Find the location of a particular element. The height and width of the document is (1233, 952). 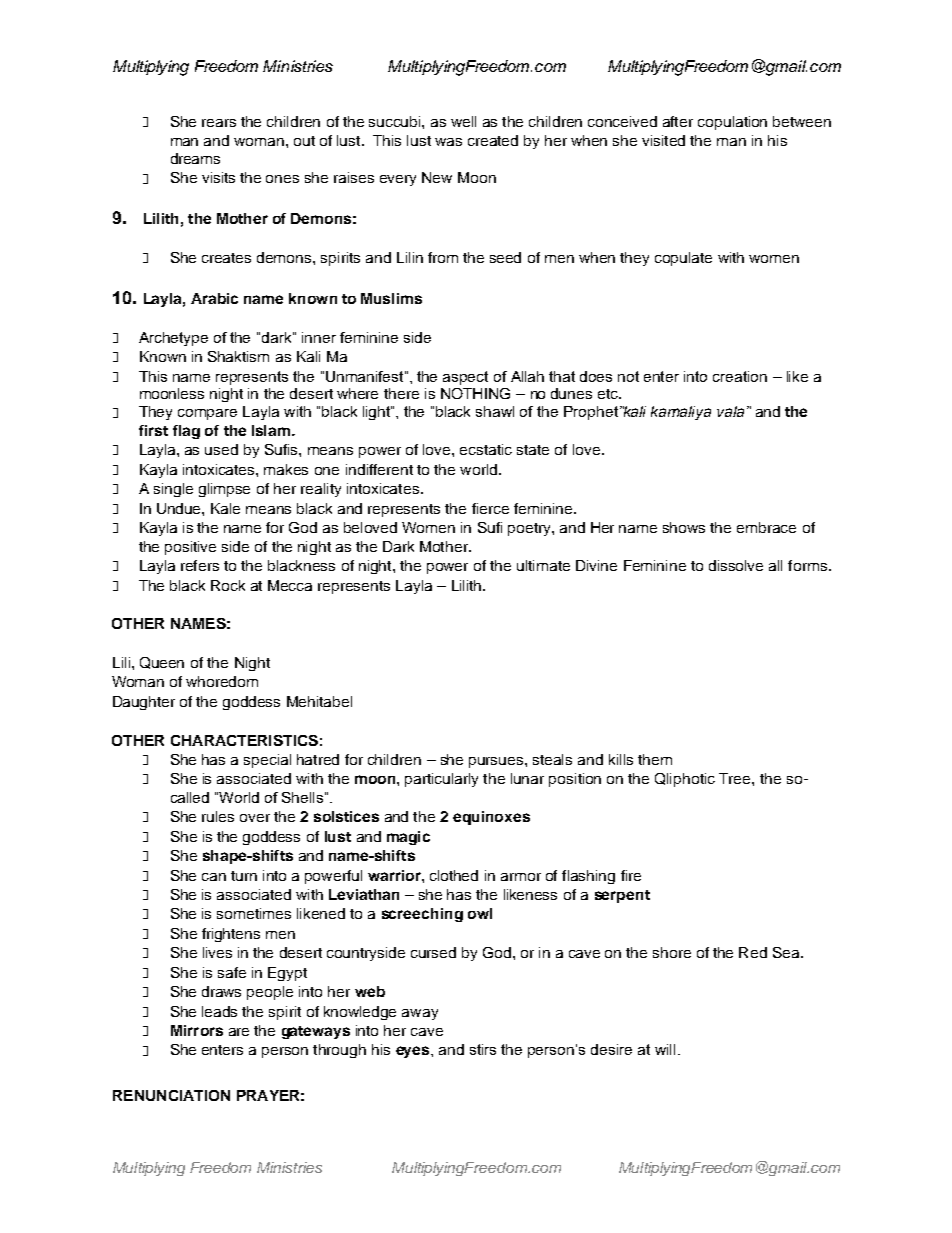

ultimate is located at coordinates (543, 565).
